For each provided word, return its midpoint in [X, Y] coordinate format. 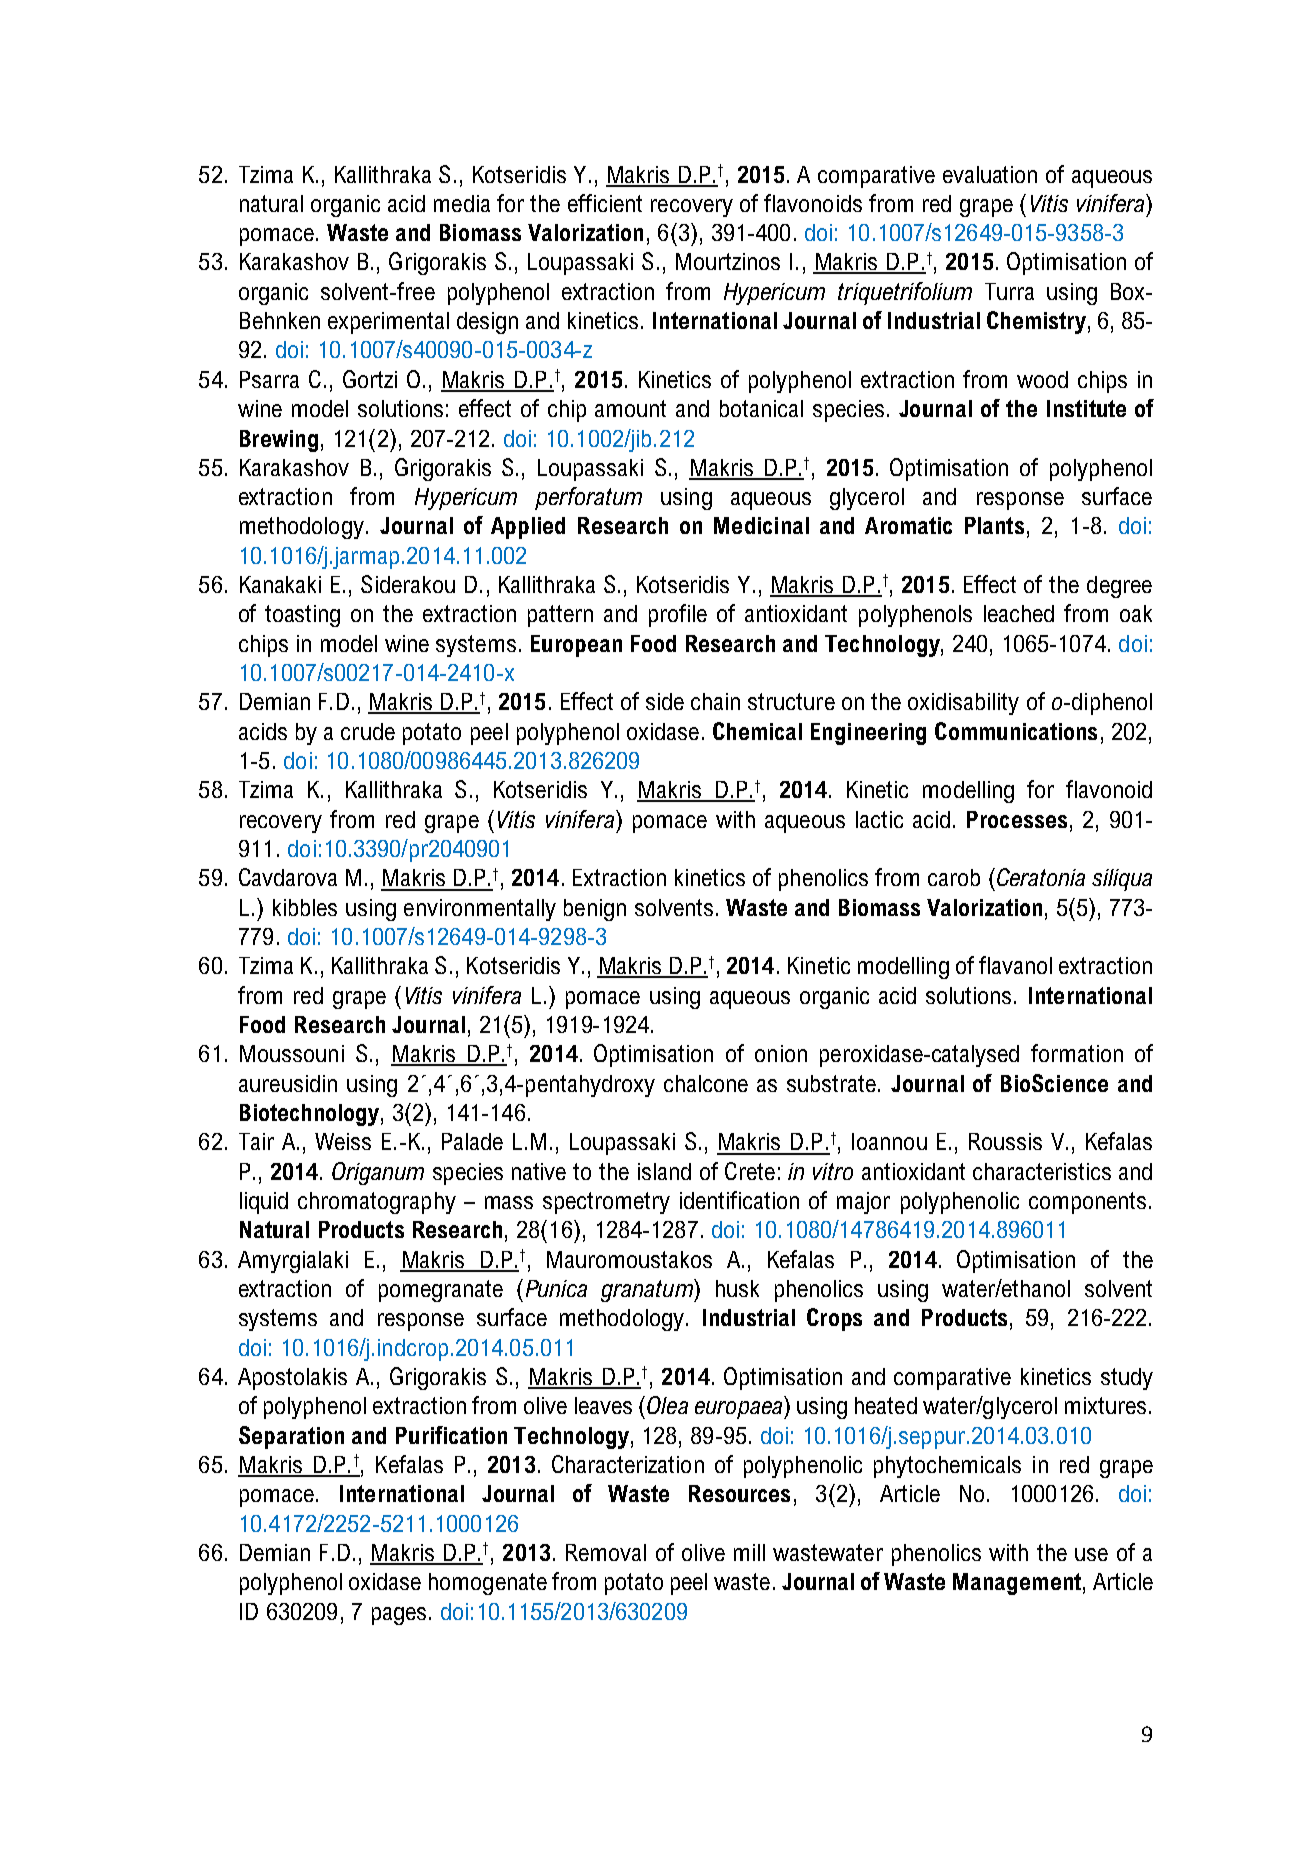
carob [954, 877]
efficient [605, 203]
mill [749, 1552]
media [462, 203]
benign [595, 910]
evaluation [990, 174]
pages [399, 1616]
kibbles [305, 907]
